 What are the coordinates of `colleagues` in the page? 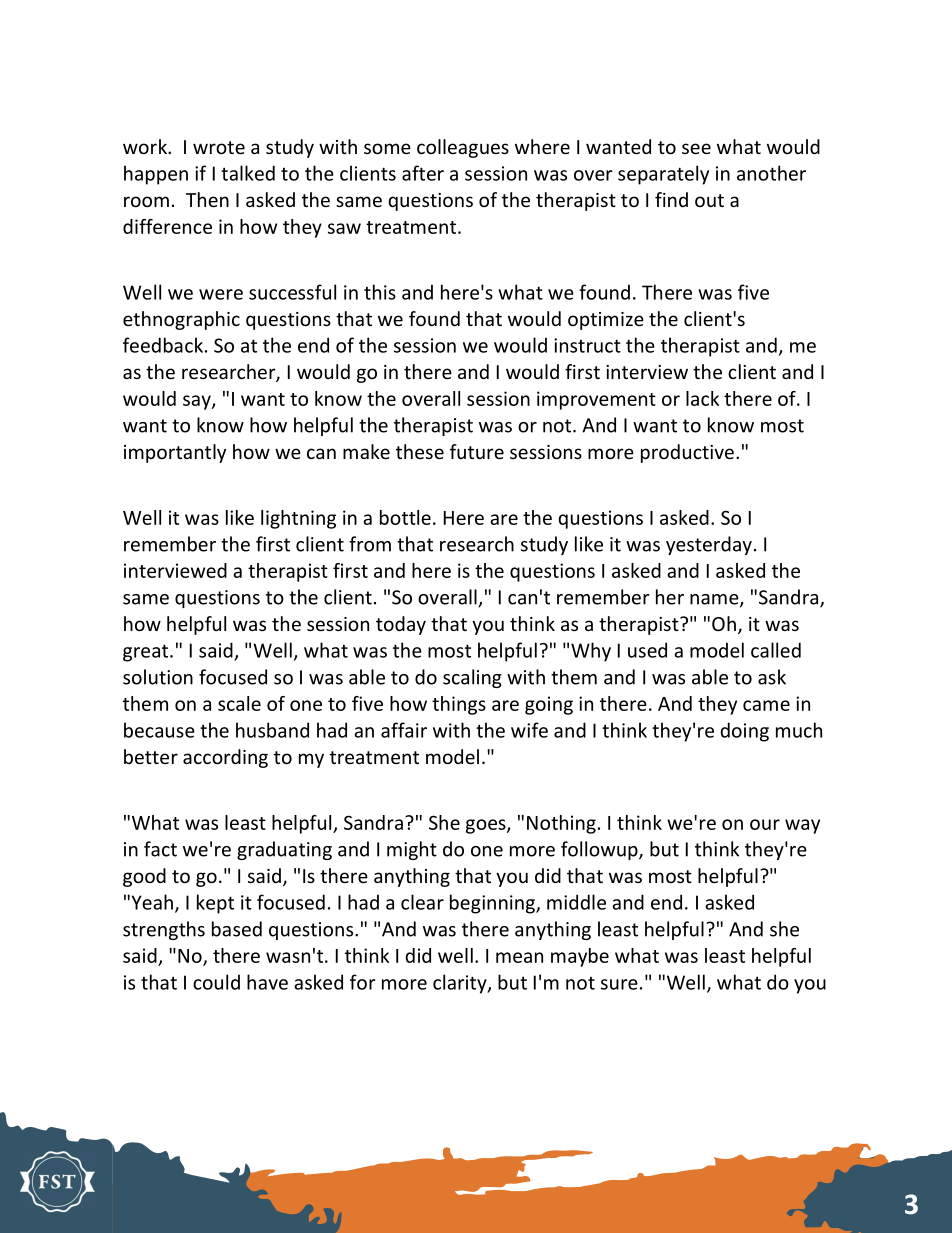 It's located at (463, 148).
